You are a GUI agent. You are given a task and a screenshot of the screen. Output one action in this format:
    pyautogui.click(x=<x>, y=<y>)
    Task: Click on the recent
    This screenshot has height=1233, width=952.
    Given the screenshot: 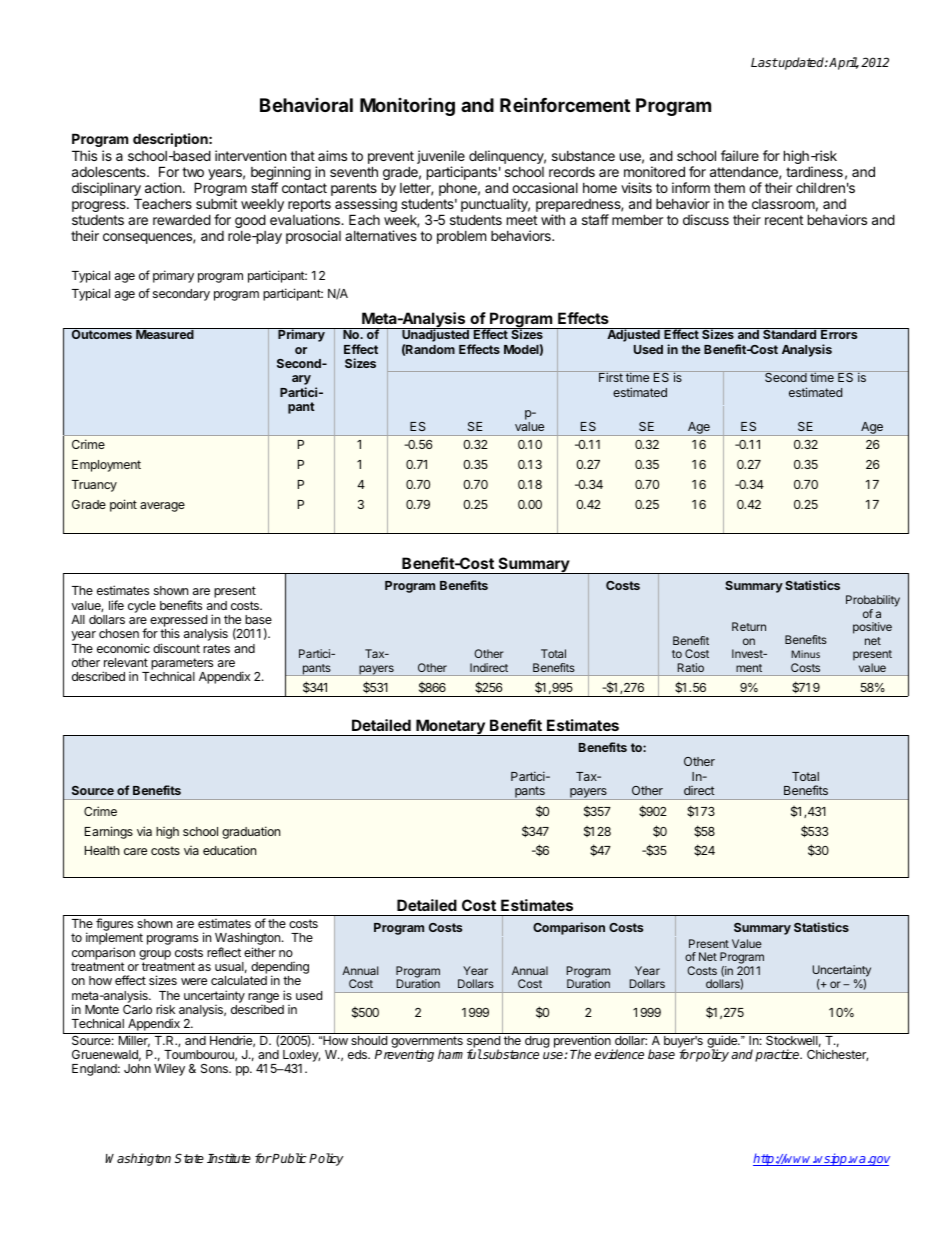 What is the action you would take?
    pyautogui.click(x=784, y=220)
